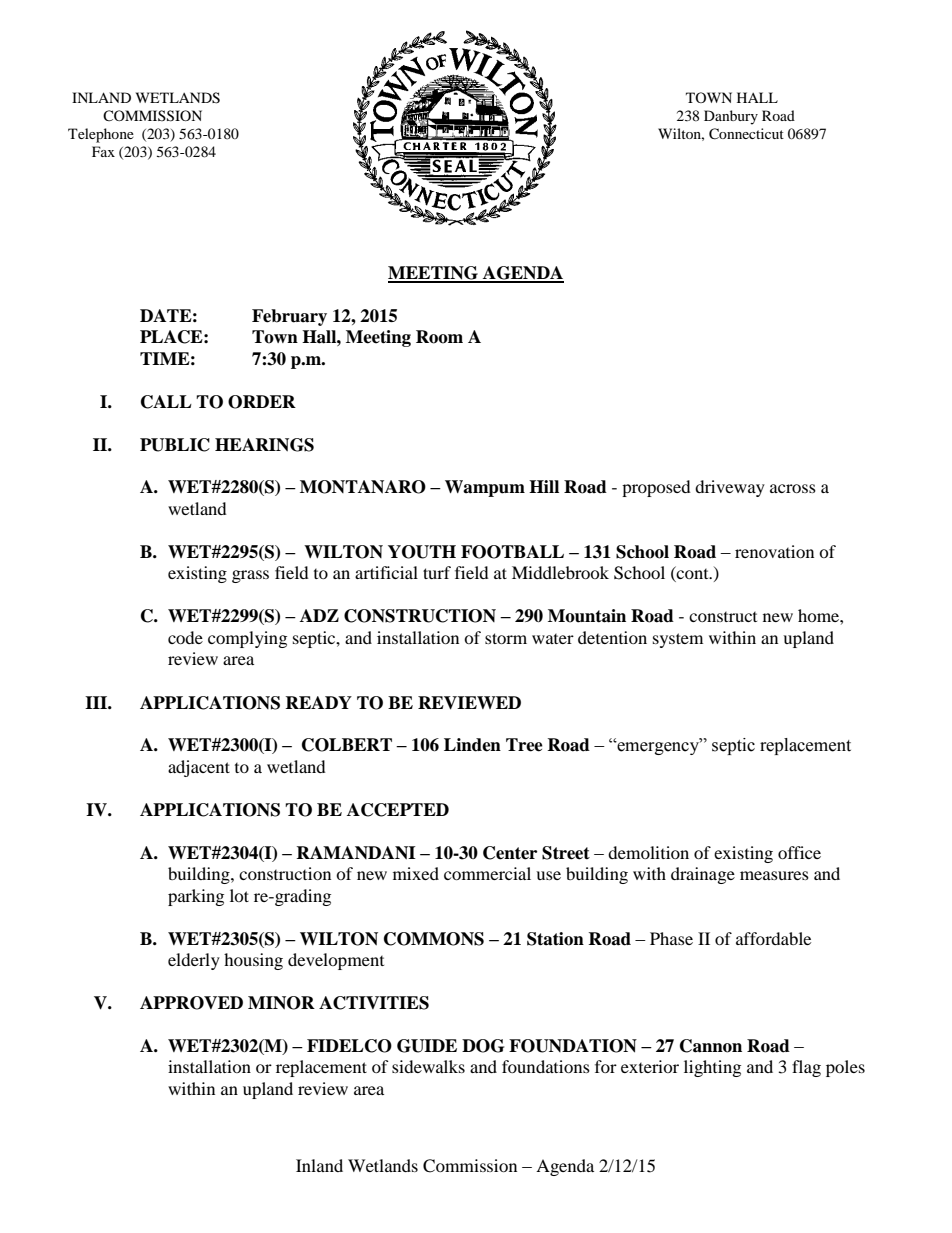  I want to click on adjacent, so click(199, 768).
